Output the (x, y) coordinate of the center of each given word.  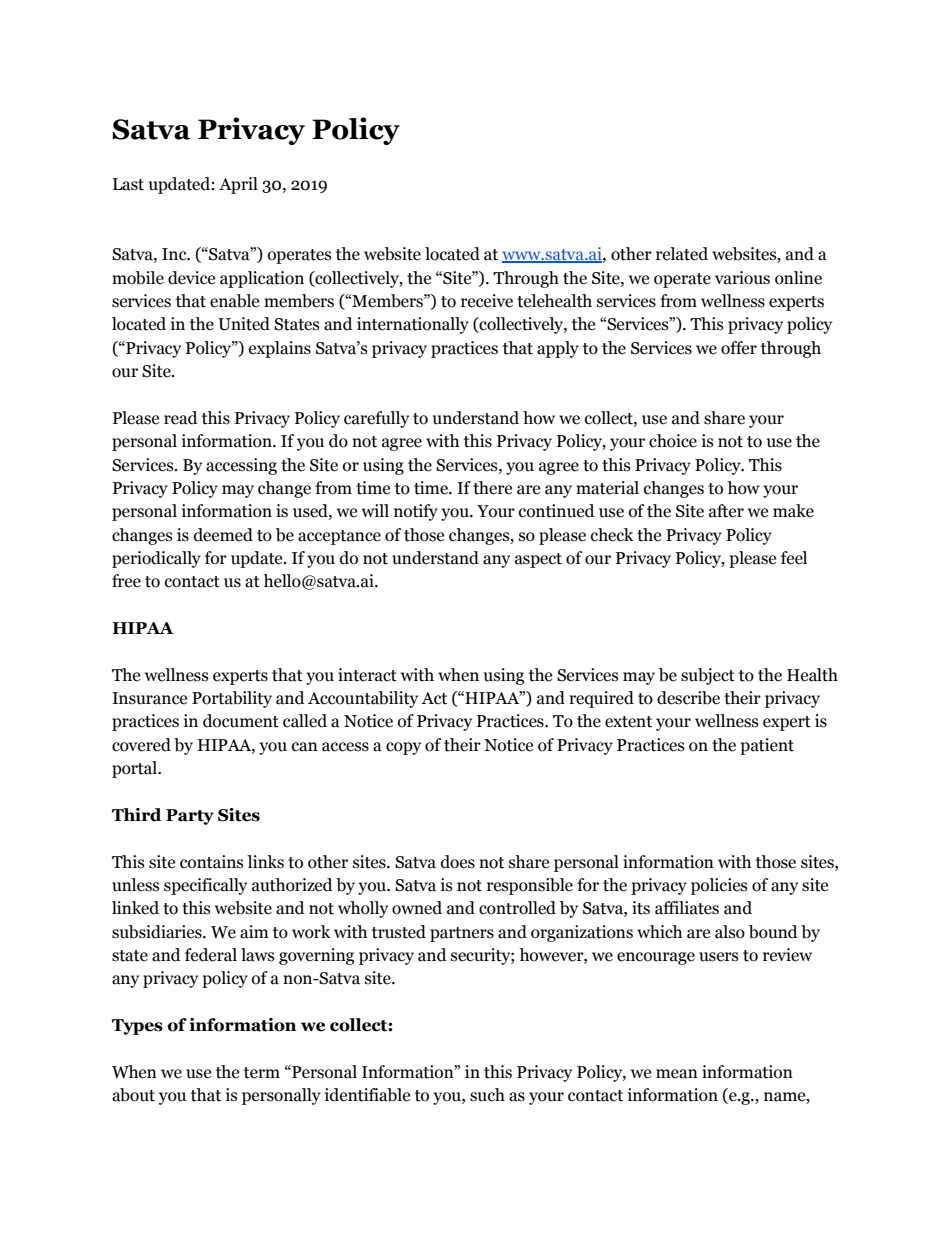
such (487, 1095)
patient (767, 746)
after (726, 511)
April (238, 185)
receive (487, 301)
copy (403, 748)
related (682, 254)
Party (190, 817)
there (492, 488)
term (262, 1073)
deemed (223, 535)
